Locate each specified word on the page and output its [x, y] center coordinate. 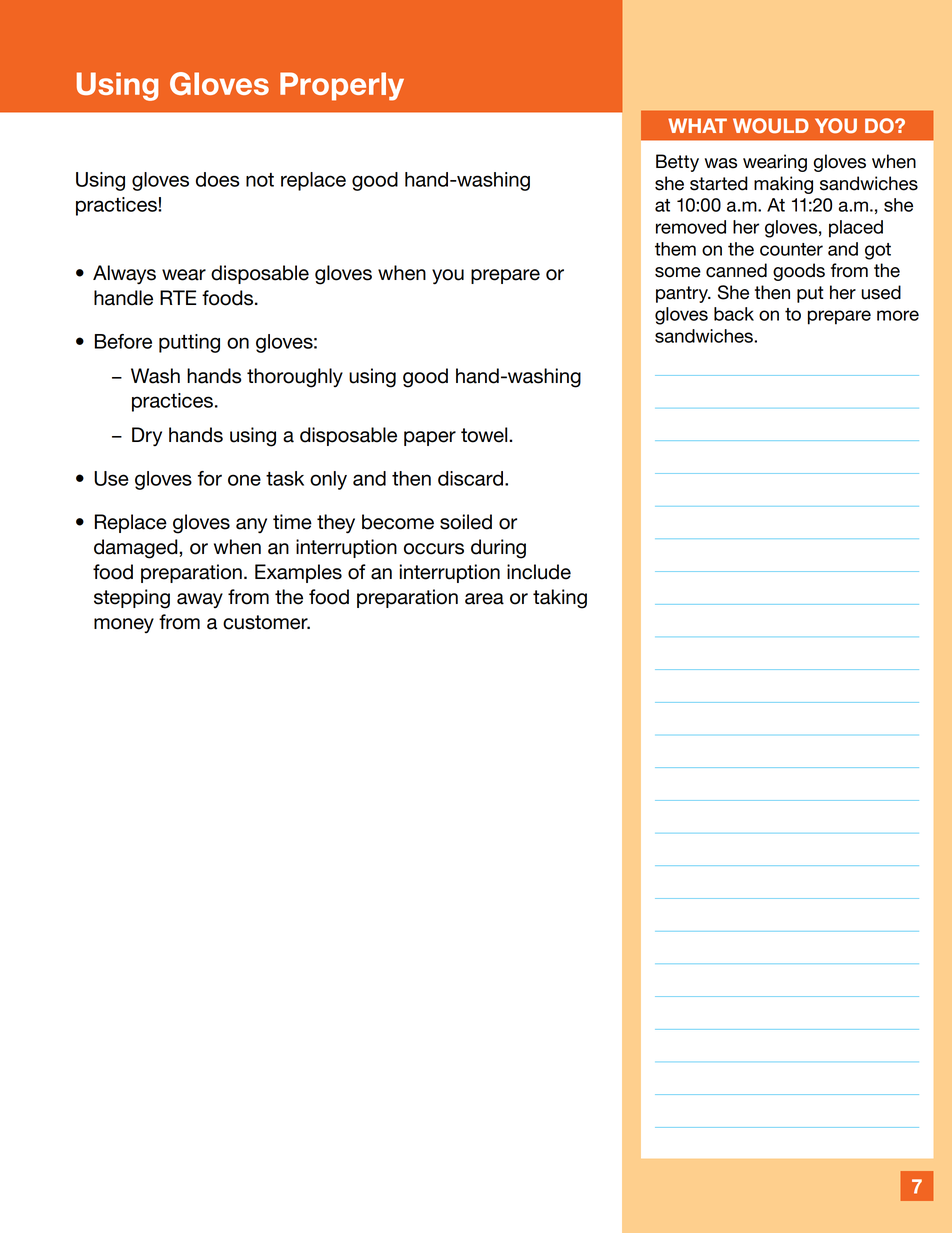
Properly [342, 86]
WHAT [697, 125]
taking [560, 599]
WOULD [771, 125]
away [200, 600]
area [484, 599]
